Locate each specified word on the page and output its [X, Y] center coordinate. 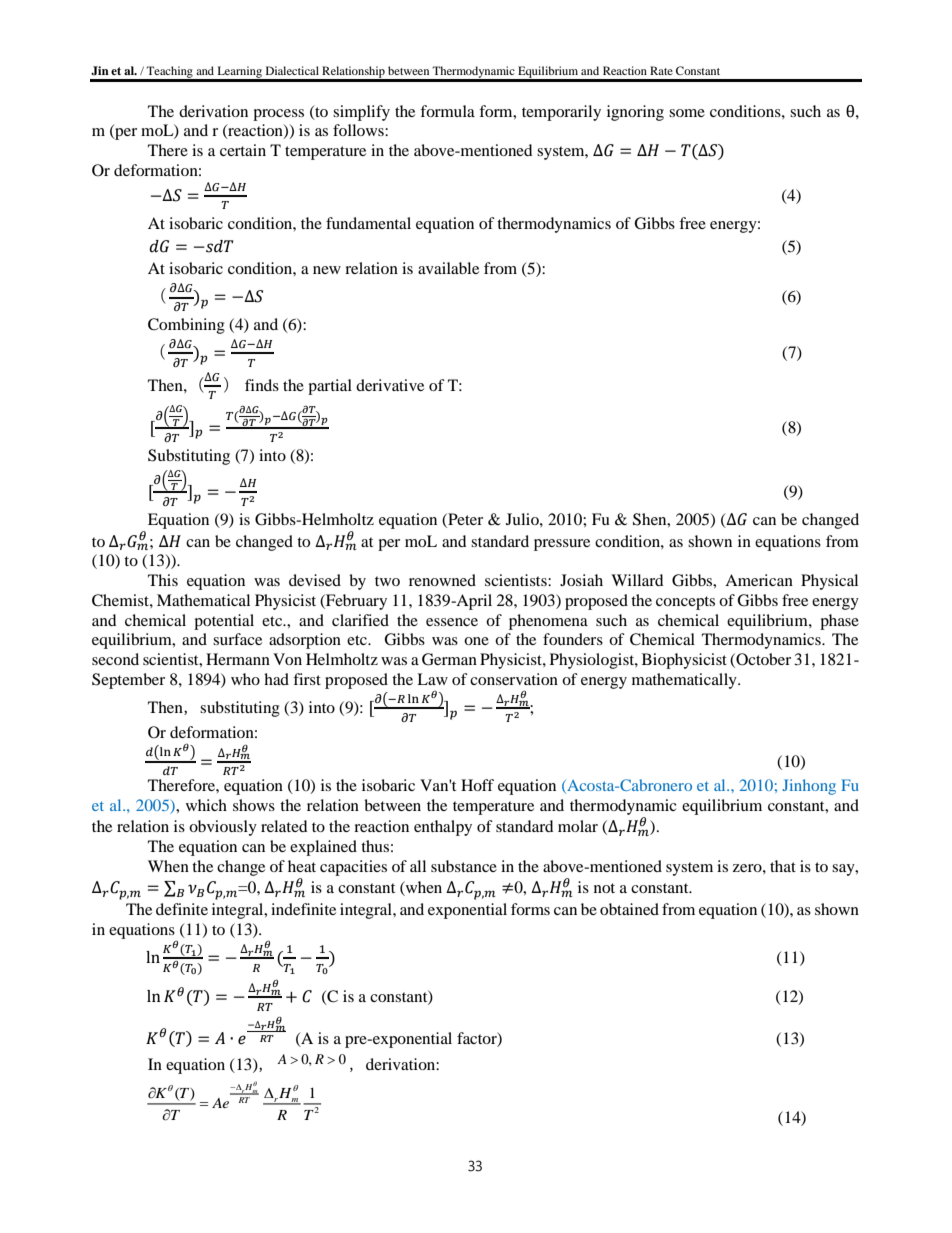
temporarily [561, 113]
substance [464, 866]
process [278, 115]
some [687, 113]
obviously [223, 828]
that [783, 866]
